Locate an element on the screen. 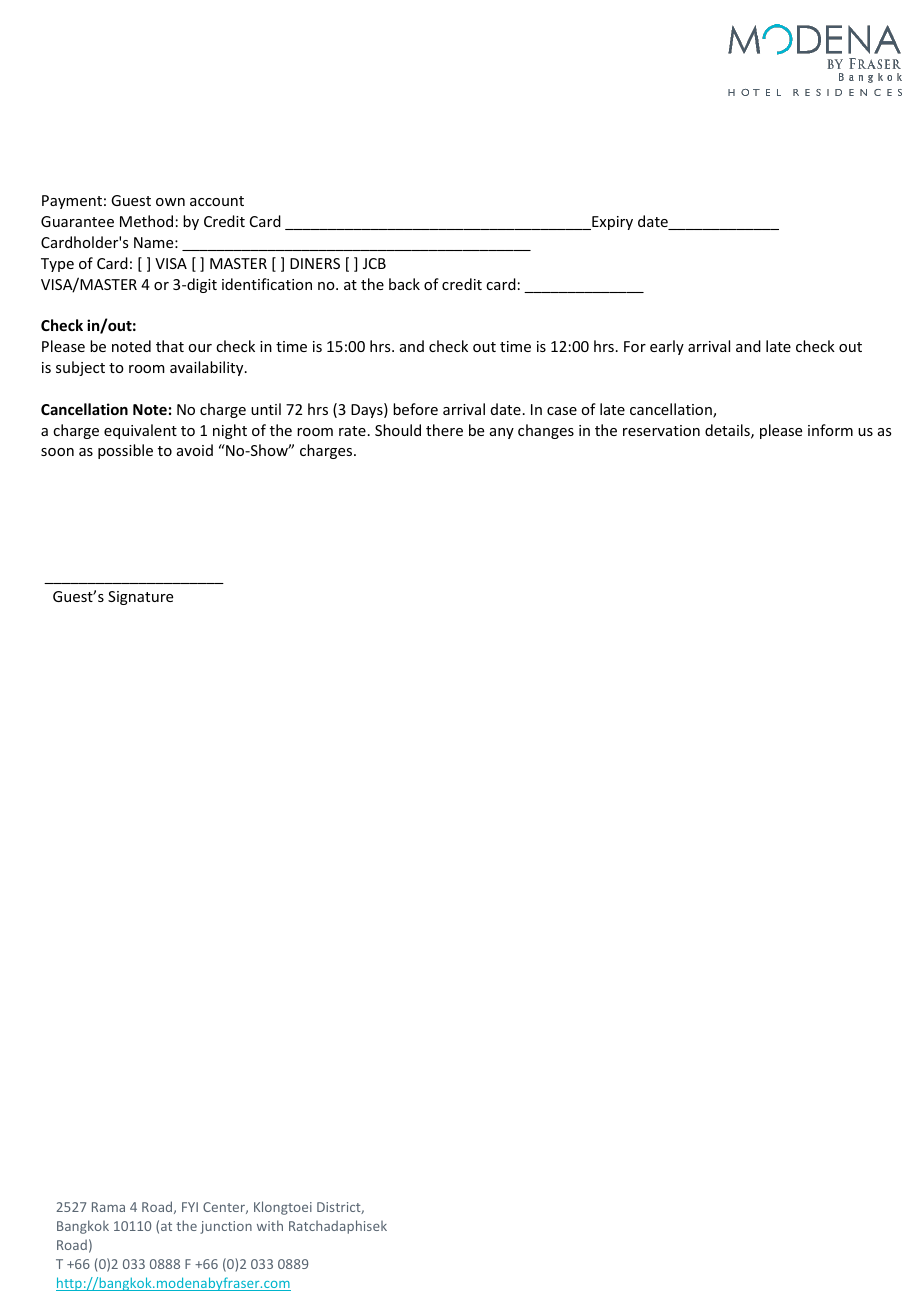 The image size is (924, 1307). there is located at coordinates (444, 430).
